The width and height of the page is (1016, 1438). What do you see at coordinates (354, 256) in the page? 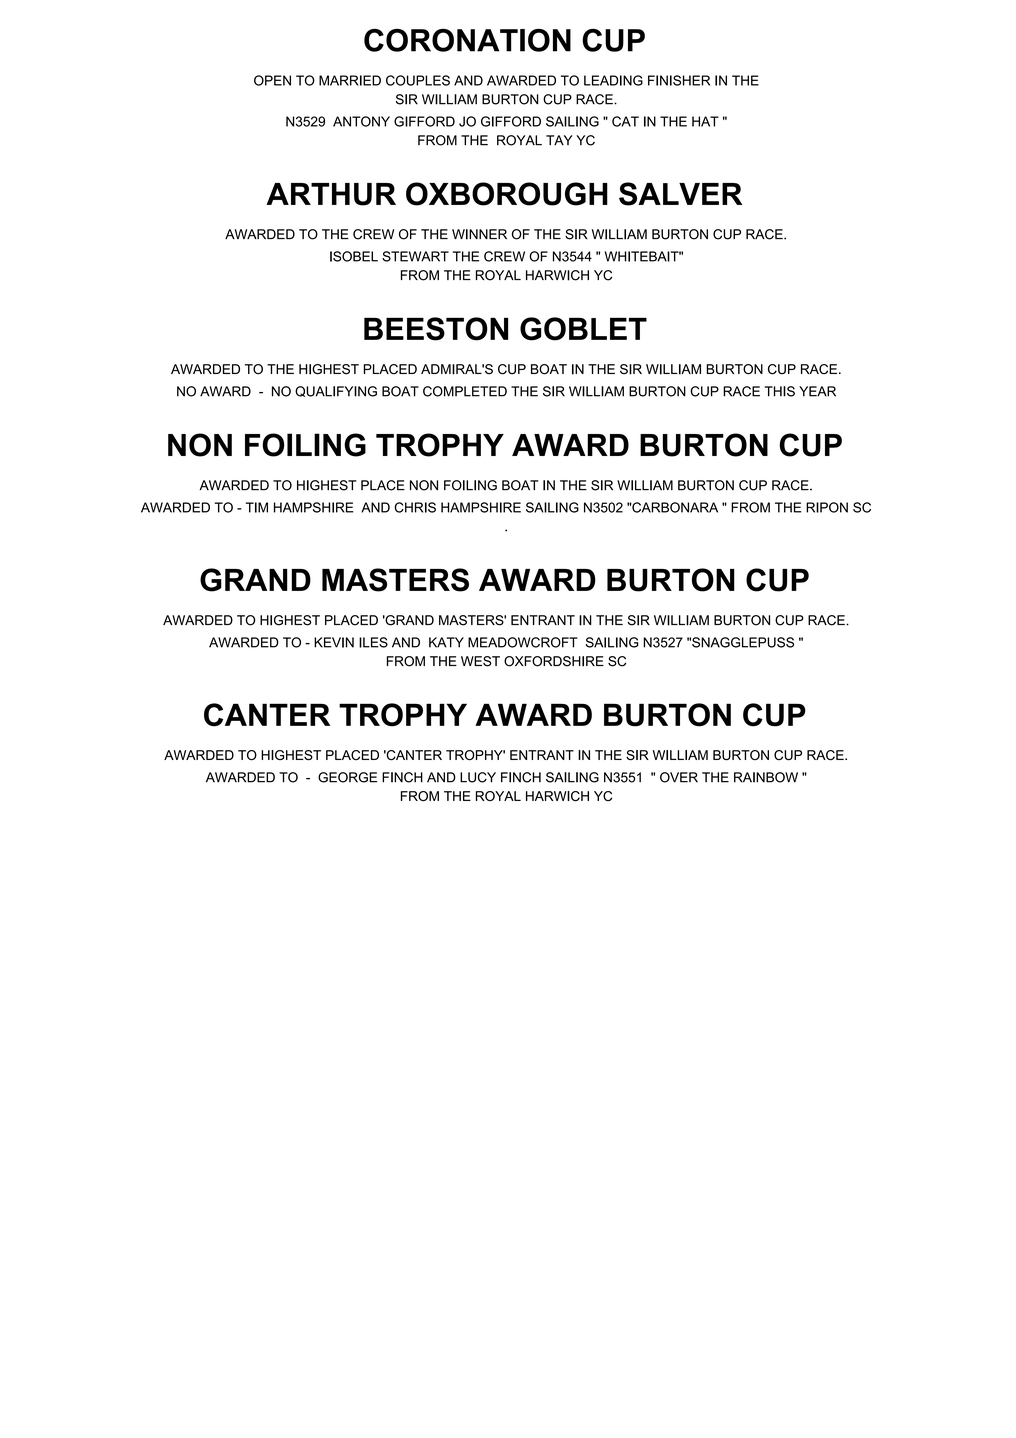
I see `ISOBEL` at bounding box center [354, 256].
